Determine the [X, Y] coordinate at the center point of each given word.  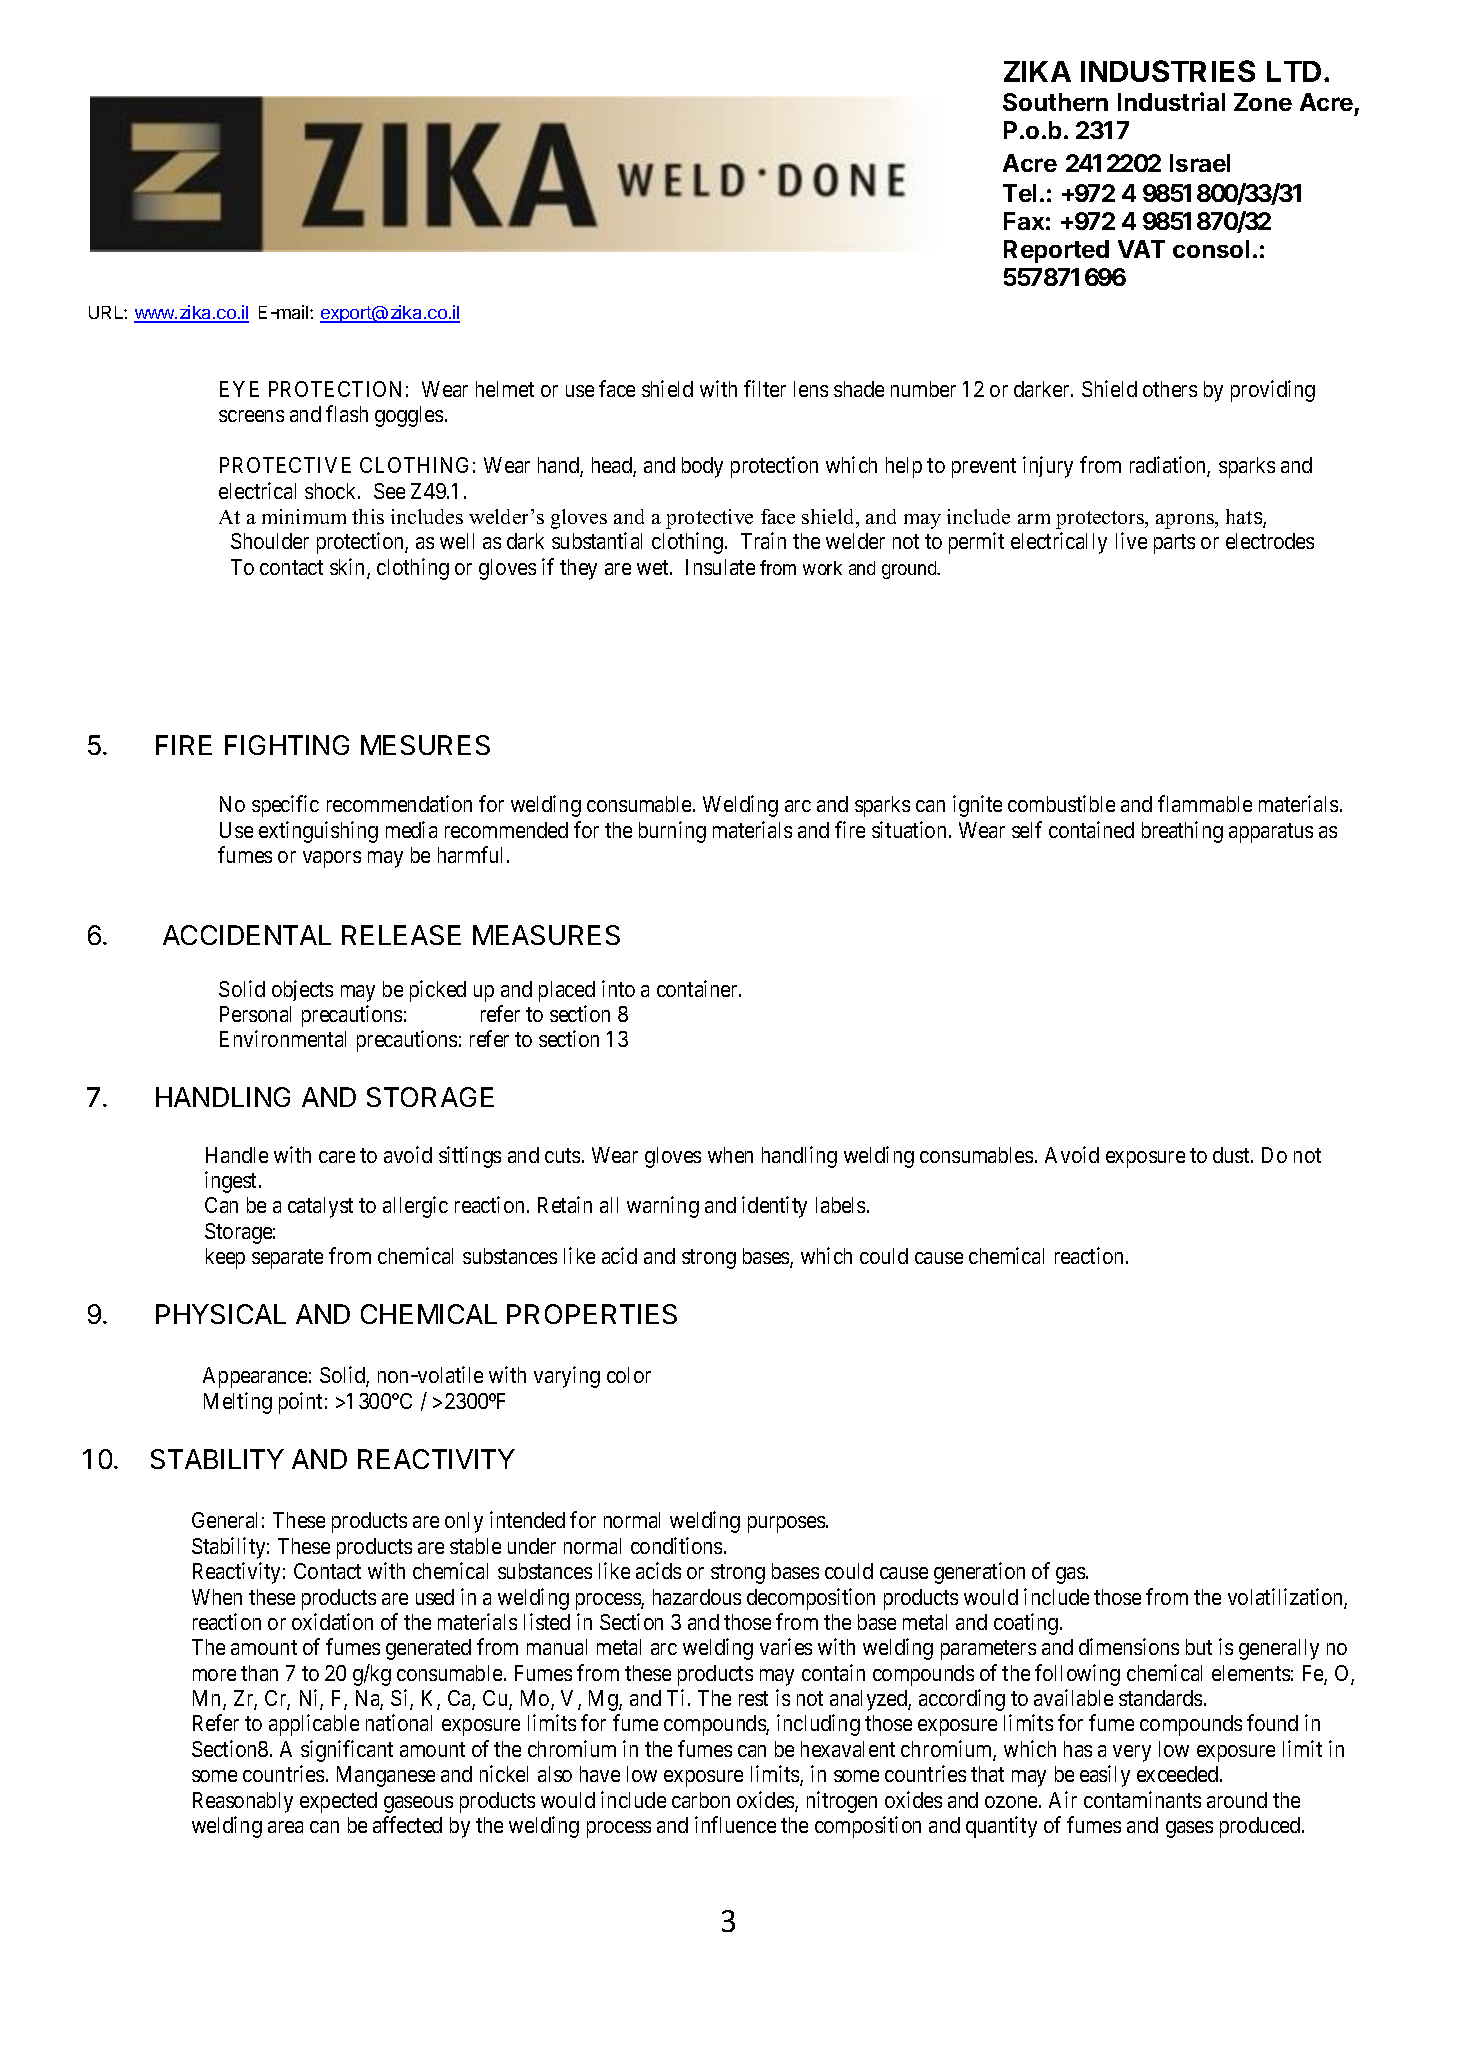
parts [1174, 544]
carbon [701, 1800]
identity [774, 1207]
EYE [239, 389]
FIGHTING [287, 745]
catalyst [320, 1207]
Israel [1200, 163]
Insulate [720, 567]
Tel [1019, 193]
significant [347, 1751]
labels [840, 1205]
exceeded [1177, 1774]
